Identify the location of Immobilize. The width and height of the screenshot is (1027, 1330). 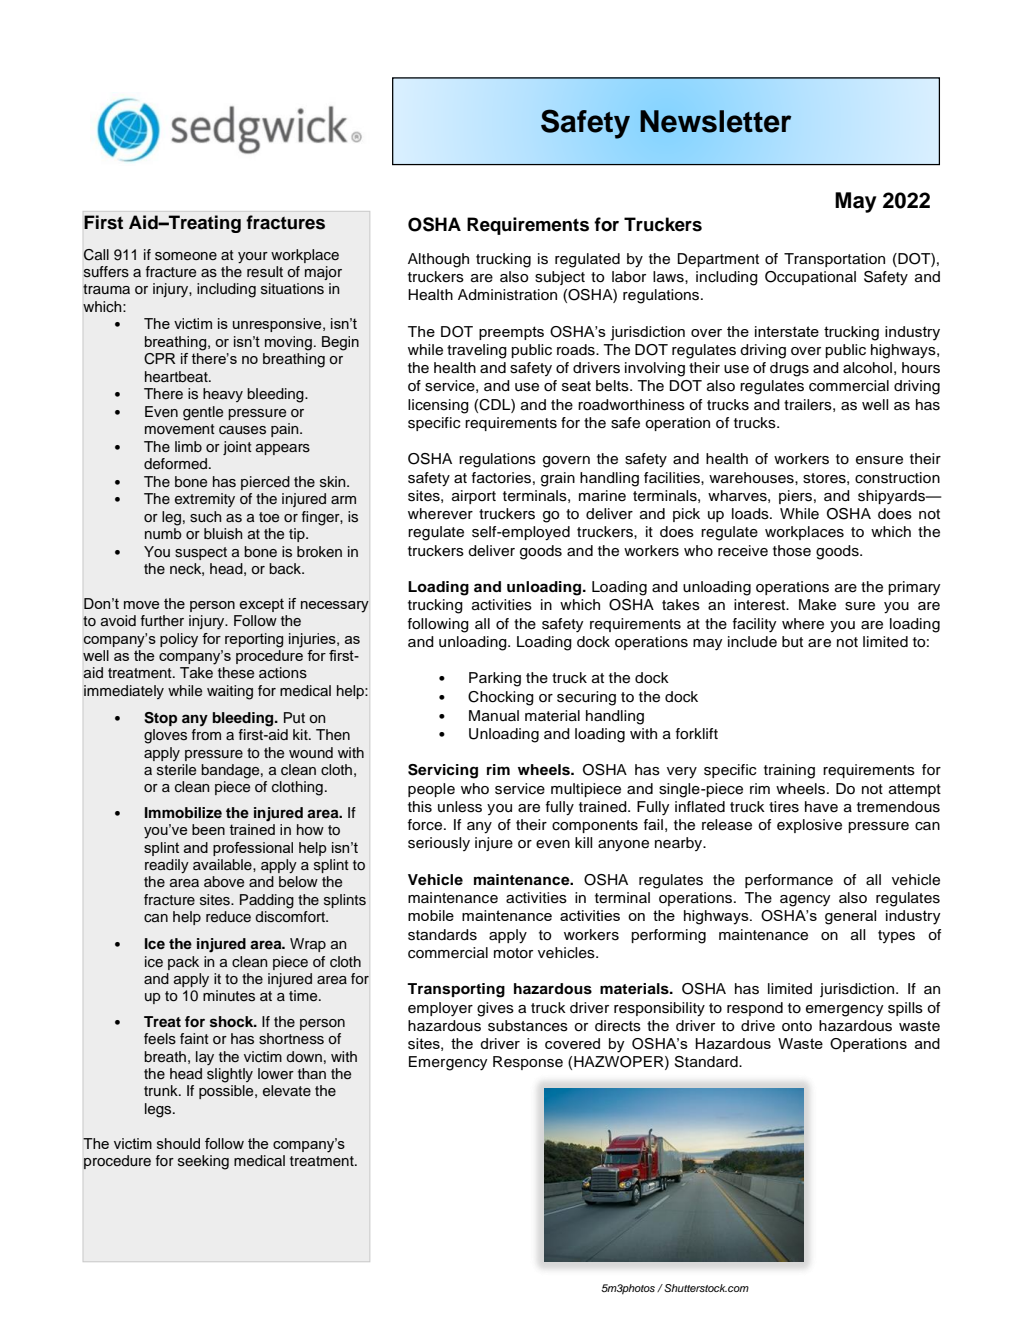
(183, 813).
